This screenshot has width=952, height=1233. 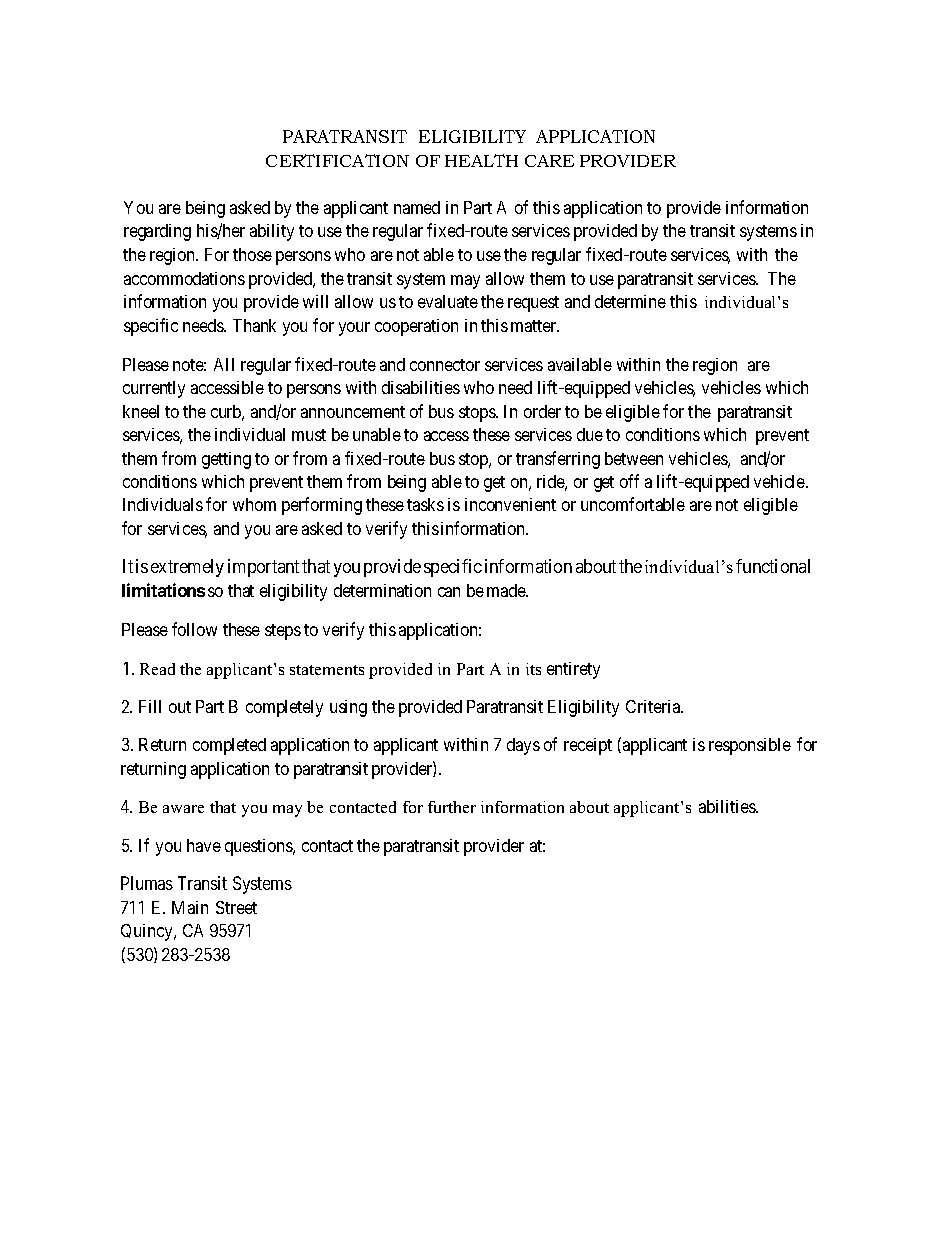 What do you see at coordinates (750, 746) in the screenshot?
I see `responsible` at bounding box center [750, 746].
